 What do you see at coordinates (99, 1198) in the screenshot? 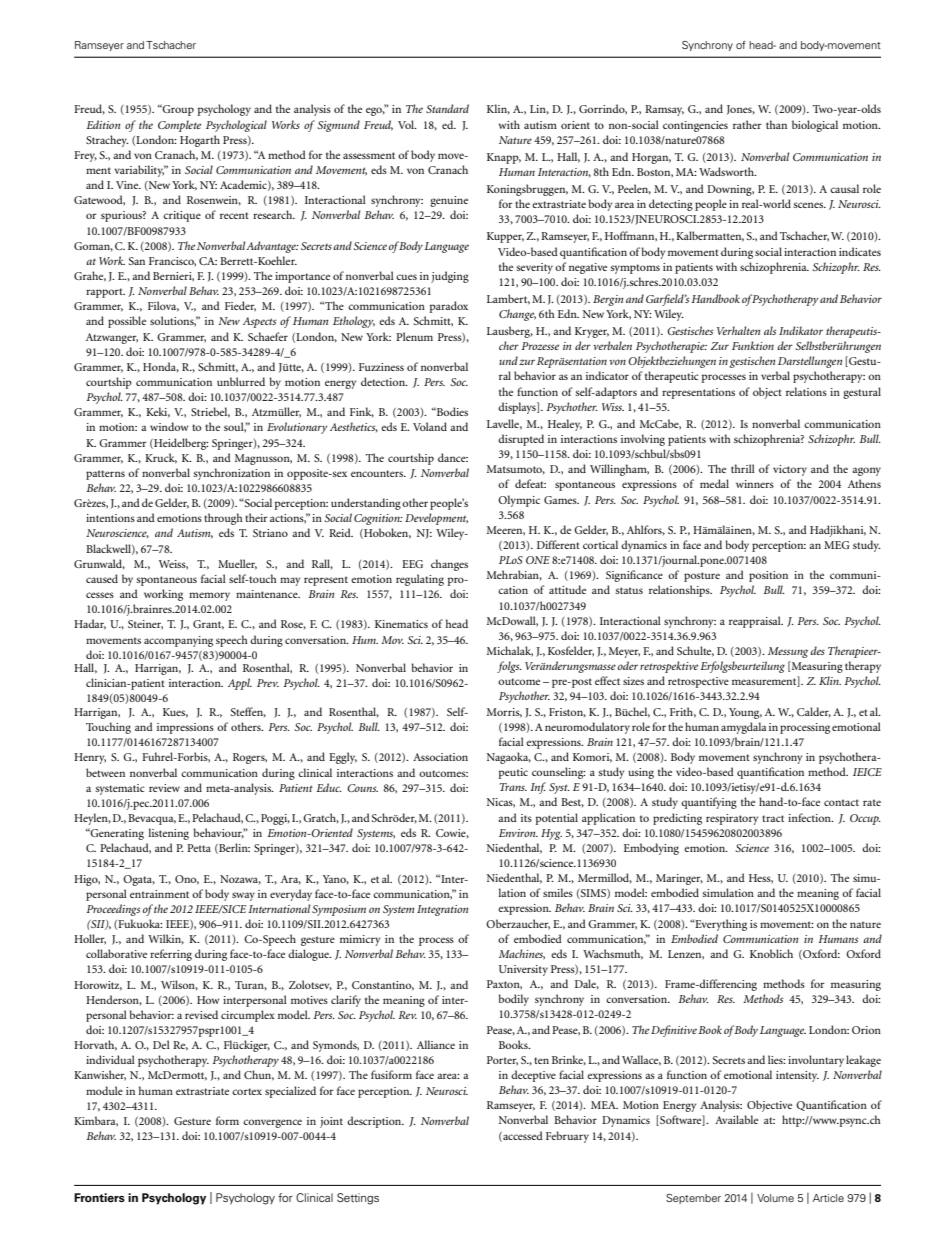
I see `Frontiers` at bounding box center [99, 1198].
